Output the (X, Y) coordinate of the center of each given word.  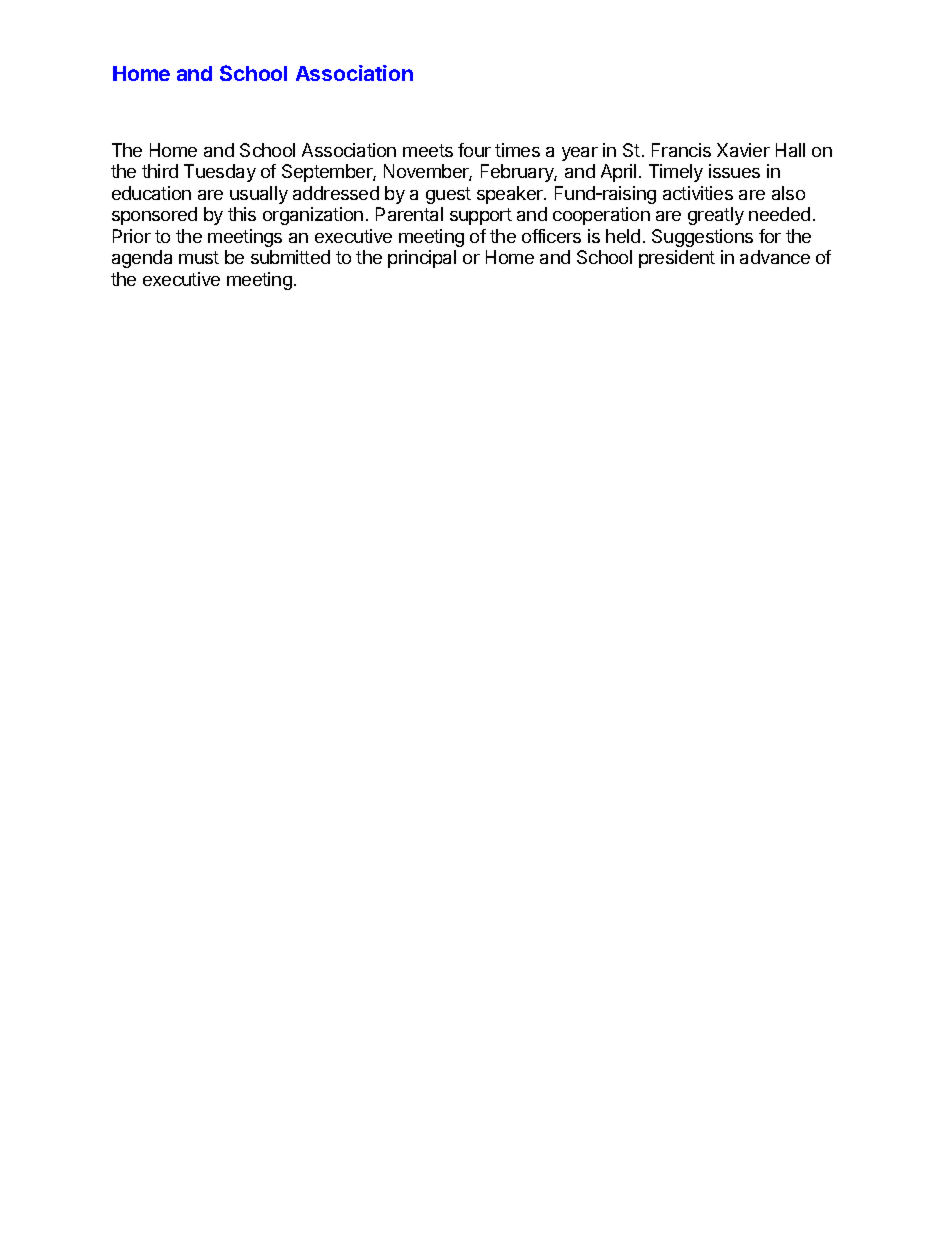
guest (448, 195)
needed (779, 214)
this (242, 214)
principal (422, 259)
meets (428, 150)
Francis (681, 150)
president (677, 259)
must (199, 257)
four (474, 150)
